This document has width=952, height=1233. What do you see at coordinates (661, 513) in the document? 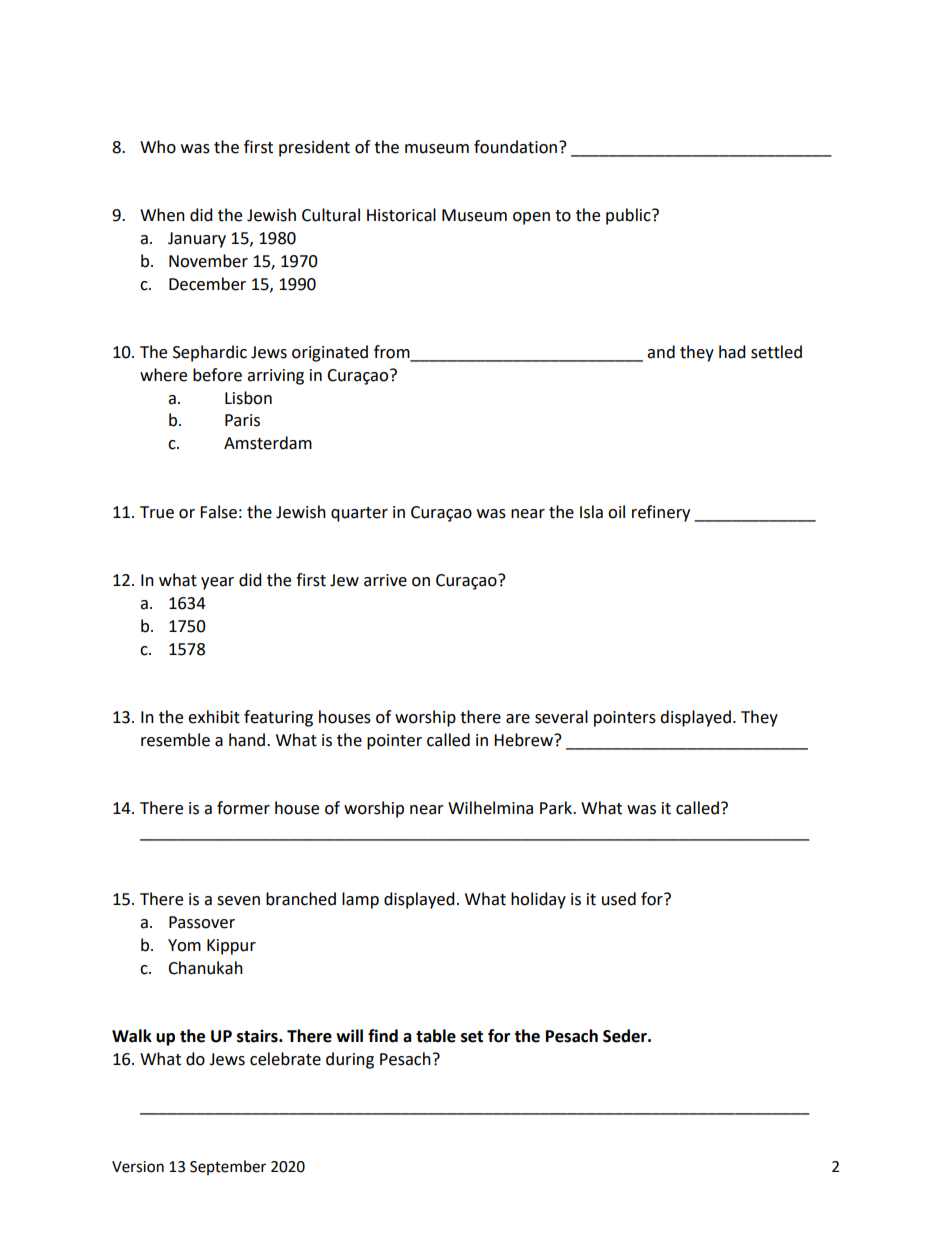
I see `refinery` at bounding box center [661, 513].
